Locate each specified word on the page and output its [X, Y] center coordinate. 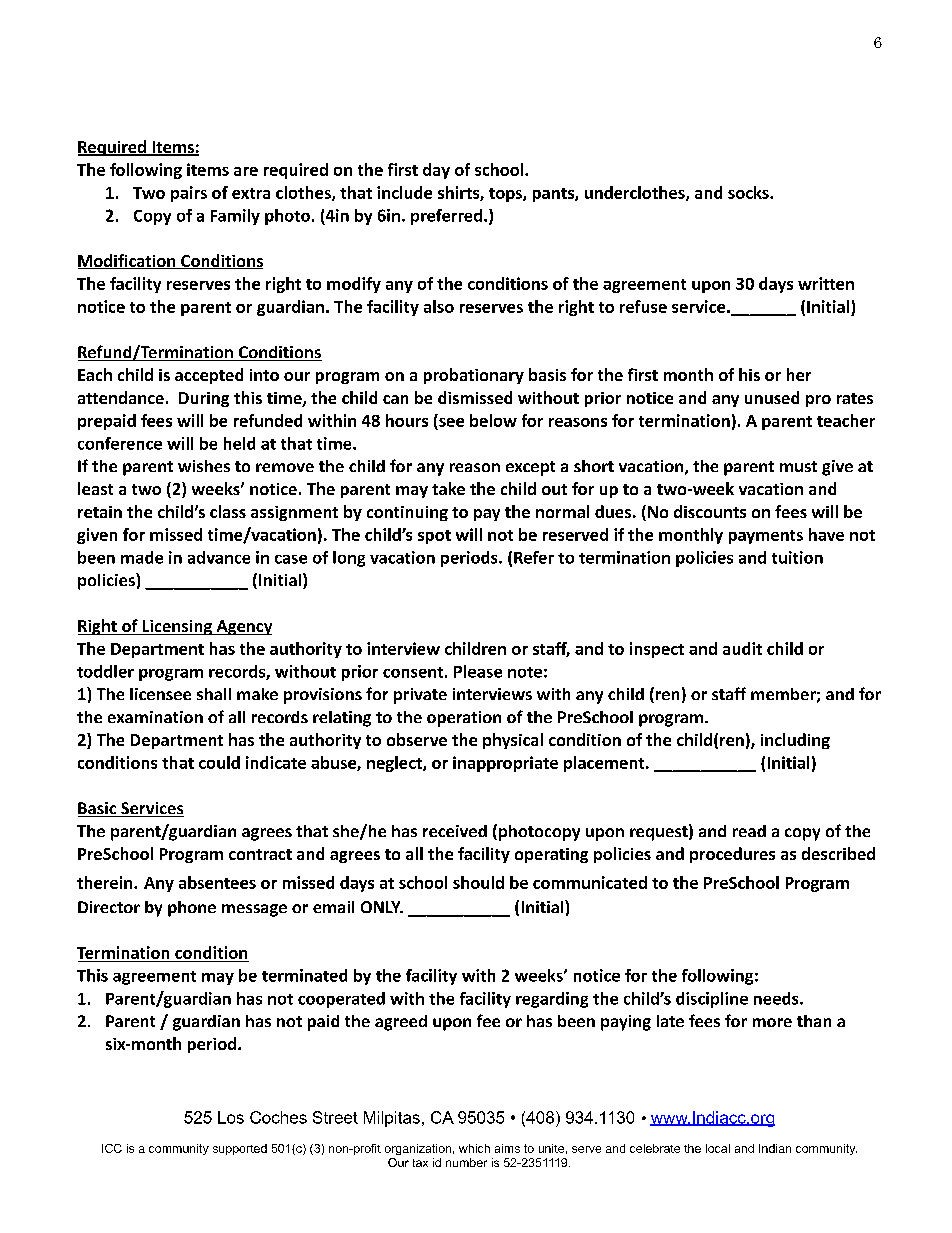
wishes [204, 466]
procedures [732, 855]
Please [478, 671]
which [474, 1148]
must [798, 466]
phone [192, 909]
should [478, 882]
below [493, 420]
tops [506, 195]
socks [749, 192]
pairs [189, 194]
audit [742, 648]
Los [231, 1117]
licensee [160, 694]
